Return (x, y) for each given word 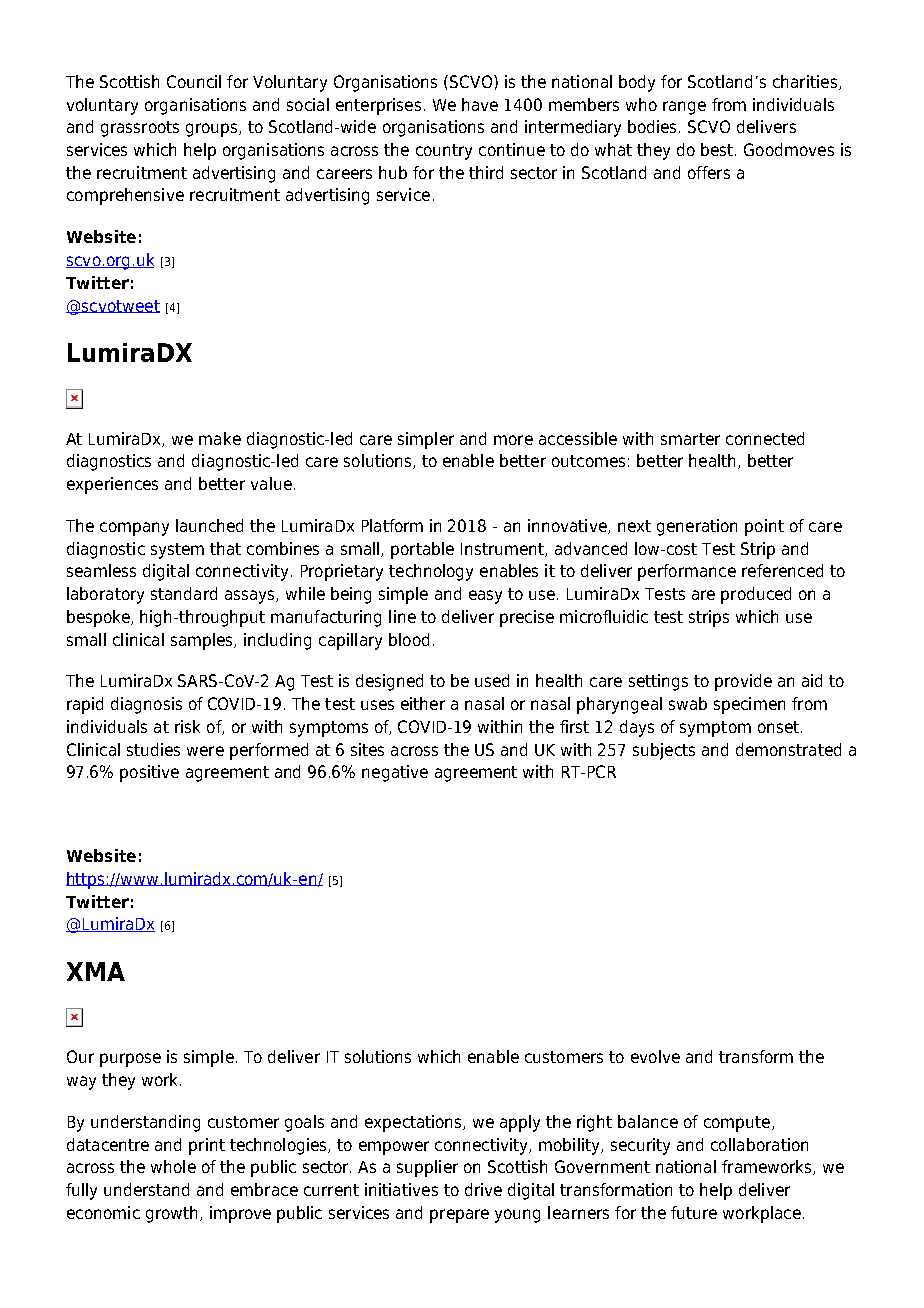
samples (203, 641)
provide (743, 682)
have (480, 104)
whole (173, 1166)
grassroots (140, 129)
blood (409, 639)
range (684, 108)
